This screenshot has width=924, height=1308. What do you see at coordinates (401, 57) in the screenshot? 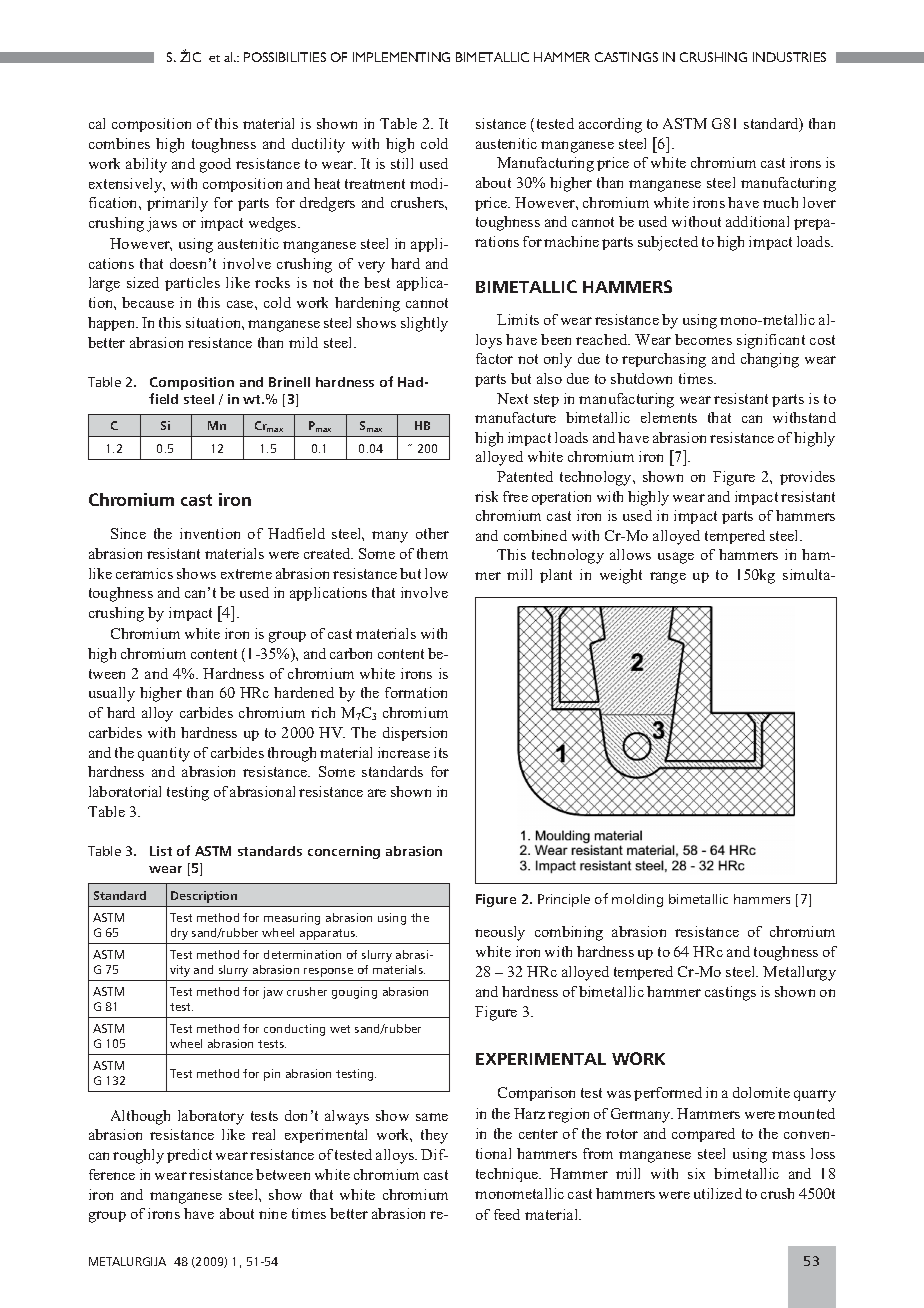
I see `IMPLEMENTING` at bounding box center [401, 57].
